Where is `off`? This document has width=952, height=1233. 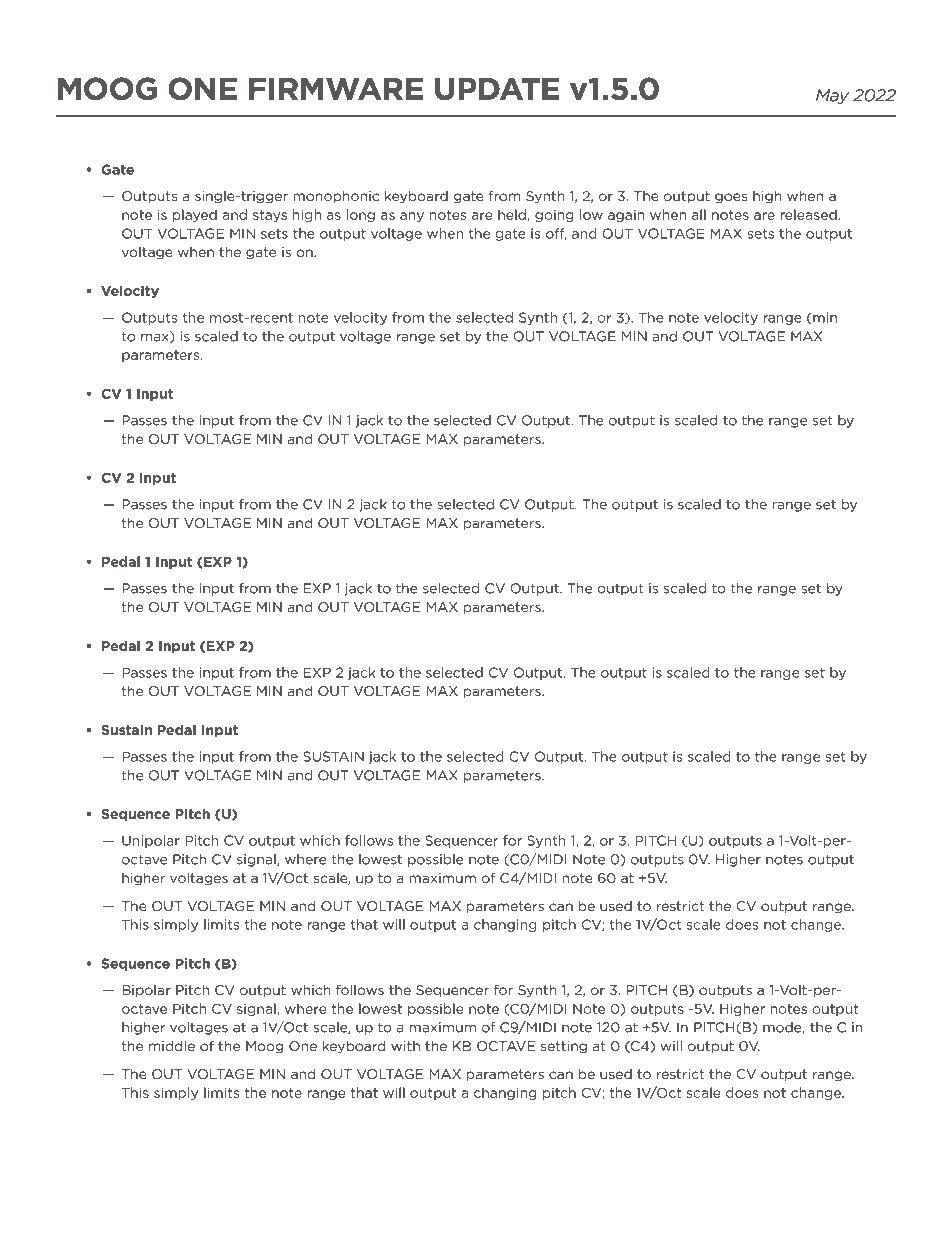 off is located at coordinates (556, 234).
